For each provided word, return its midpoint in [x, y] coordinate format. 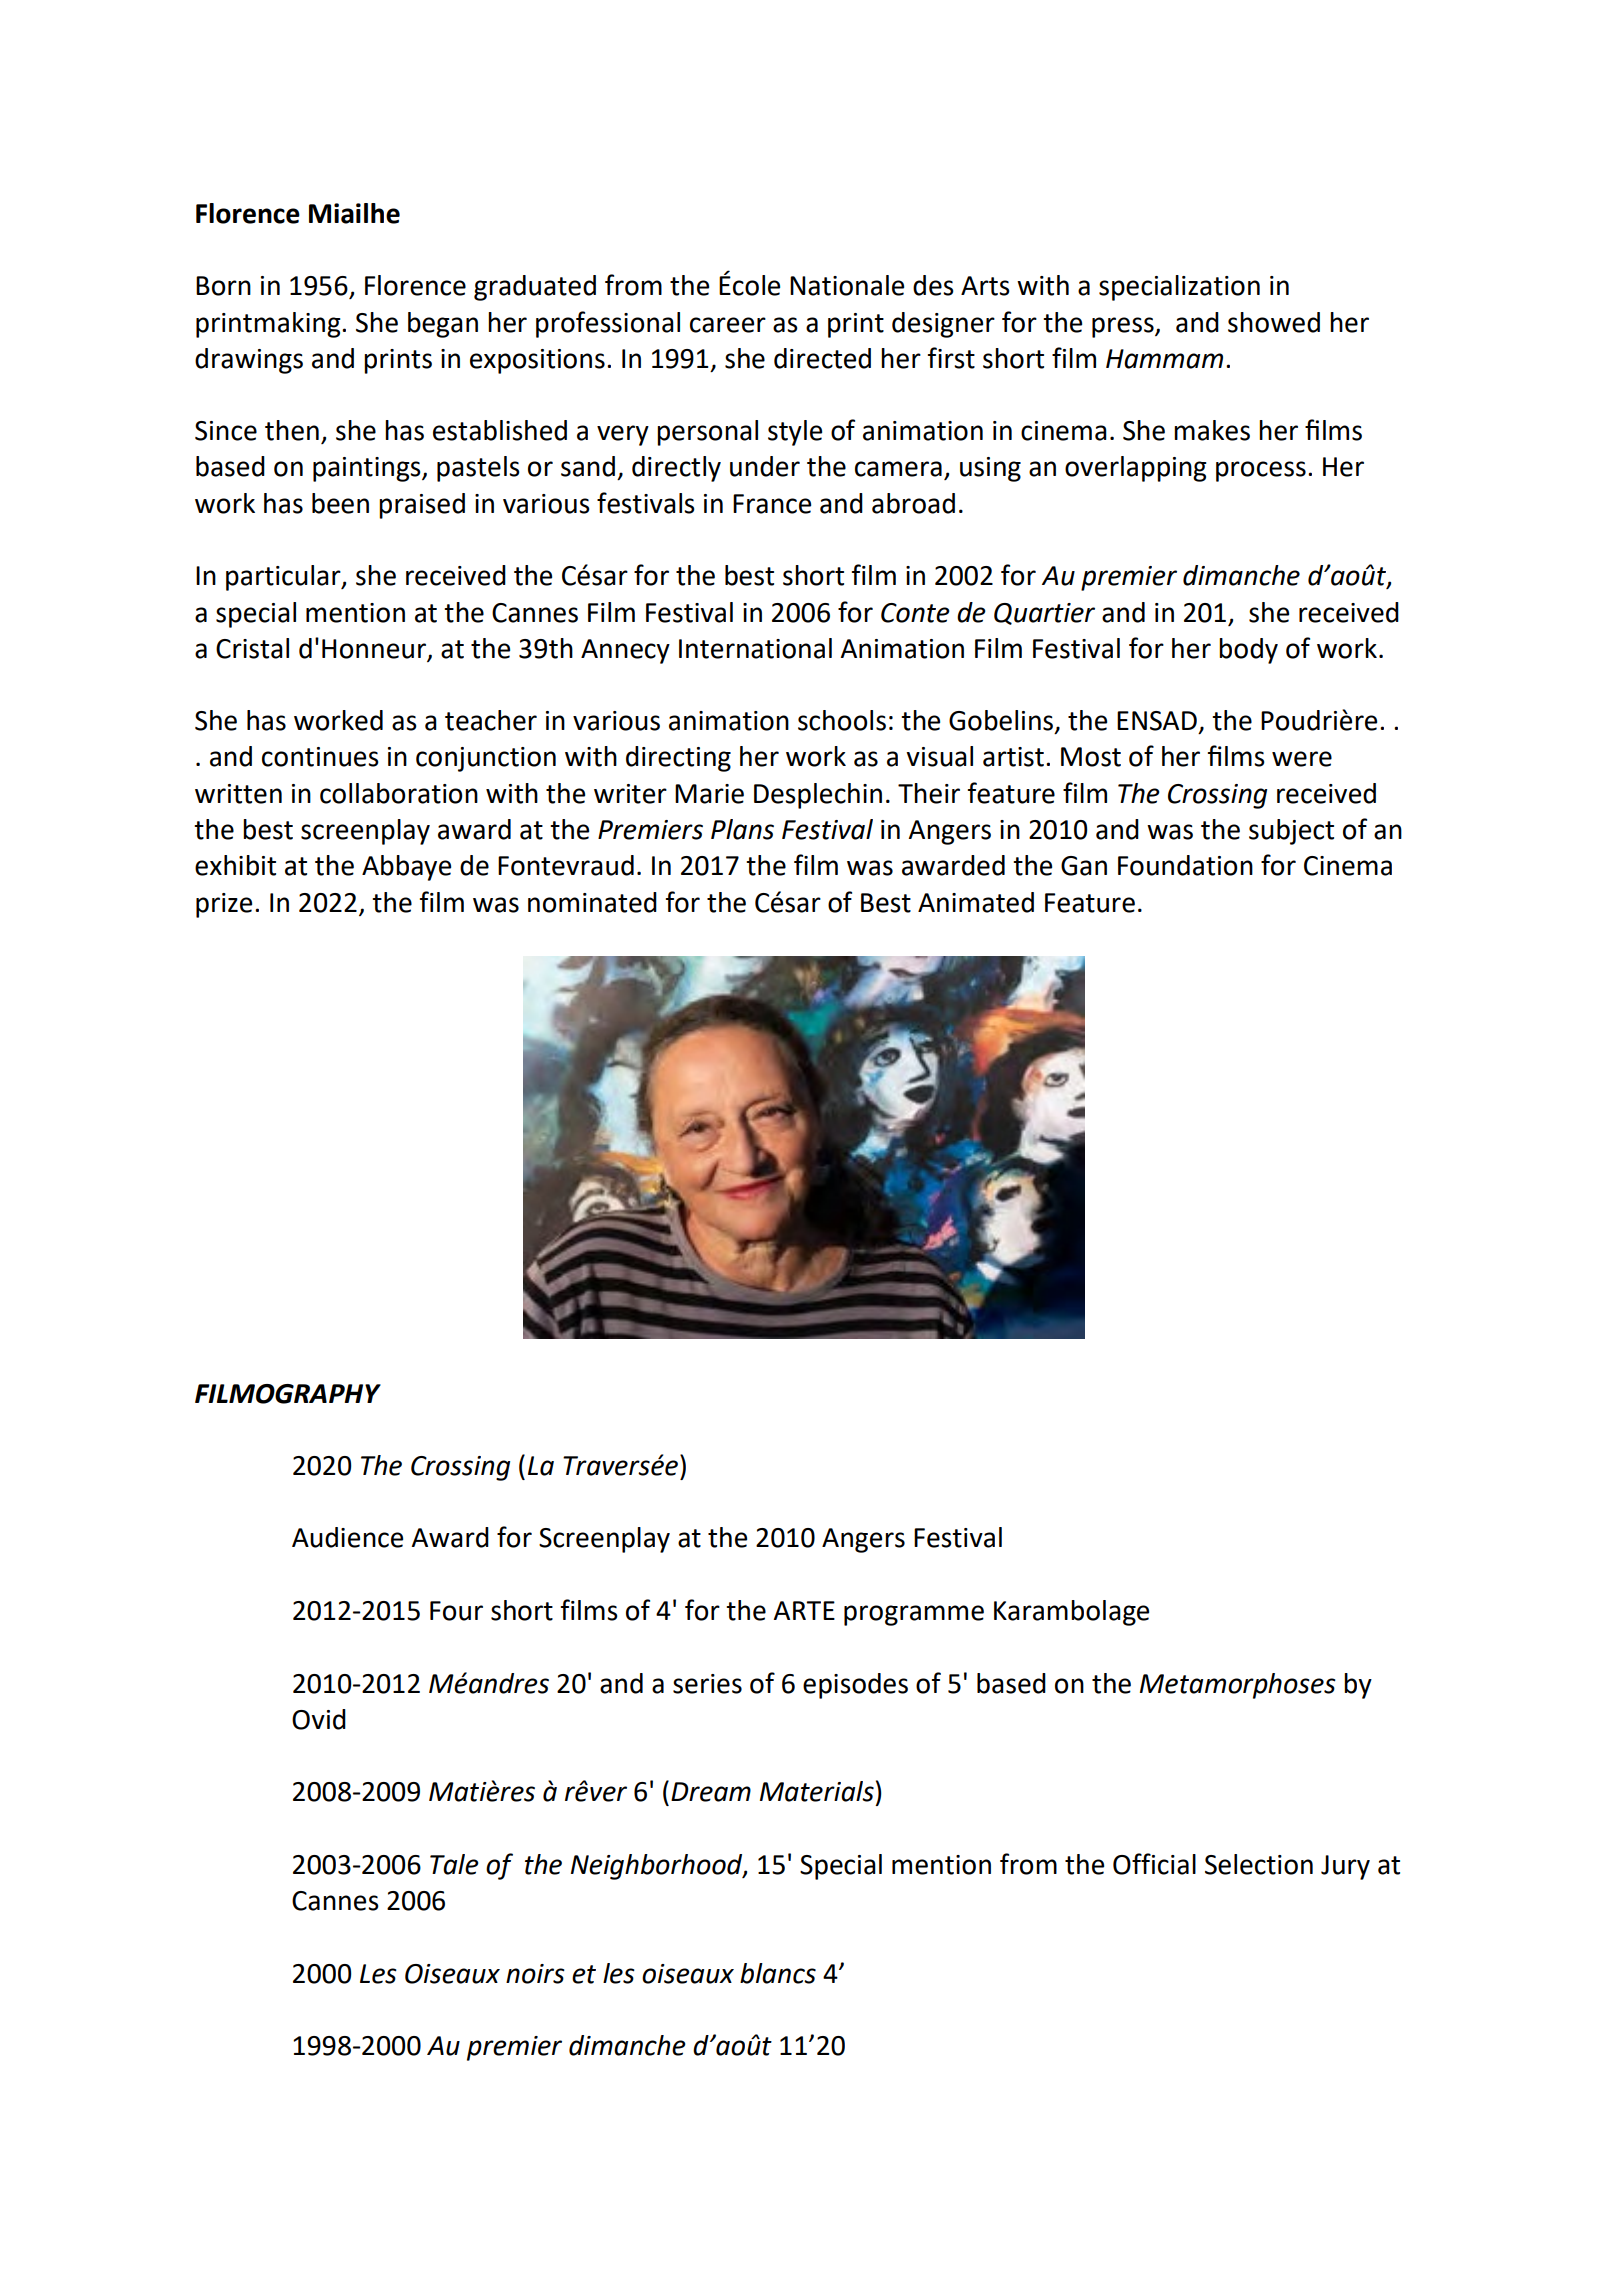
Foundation [1185, 865]
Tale [454, 1864]
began [443, 325]
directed [822, 358]
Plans [742, 829]
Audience [347, 1537]
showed [1274, 322]
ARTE [804, 1610]
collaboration [399, 793]
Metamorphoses [1238, 1686]
